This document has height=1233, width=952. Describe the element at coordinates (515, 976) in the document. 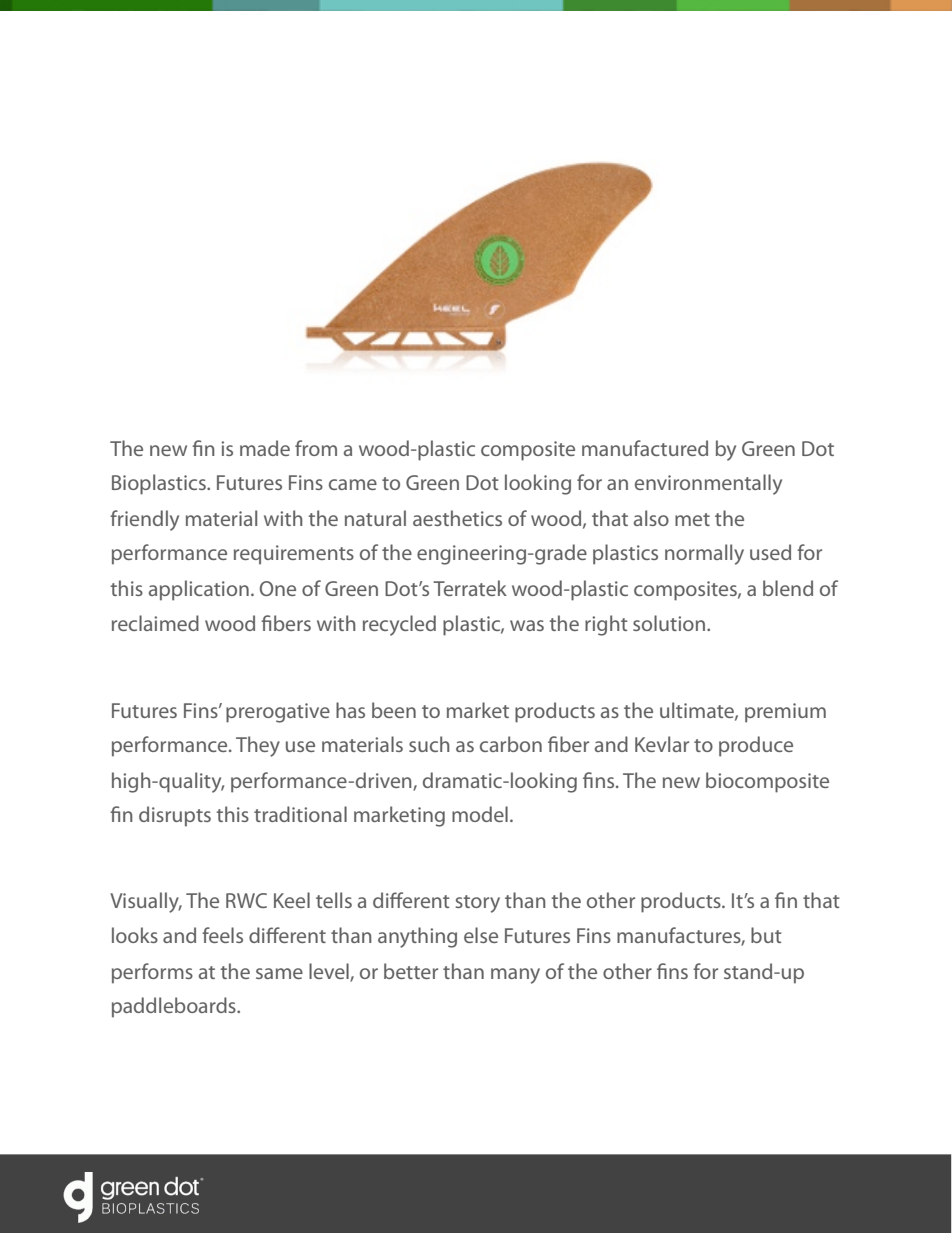

I see `many` at that location.
